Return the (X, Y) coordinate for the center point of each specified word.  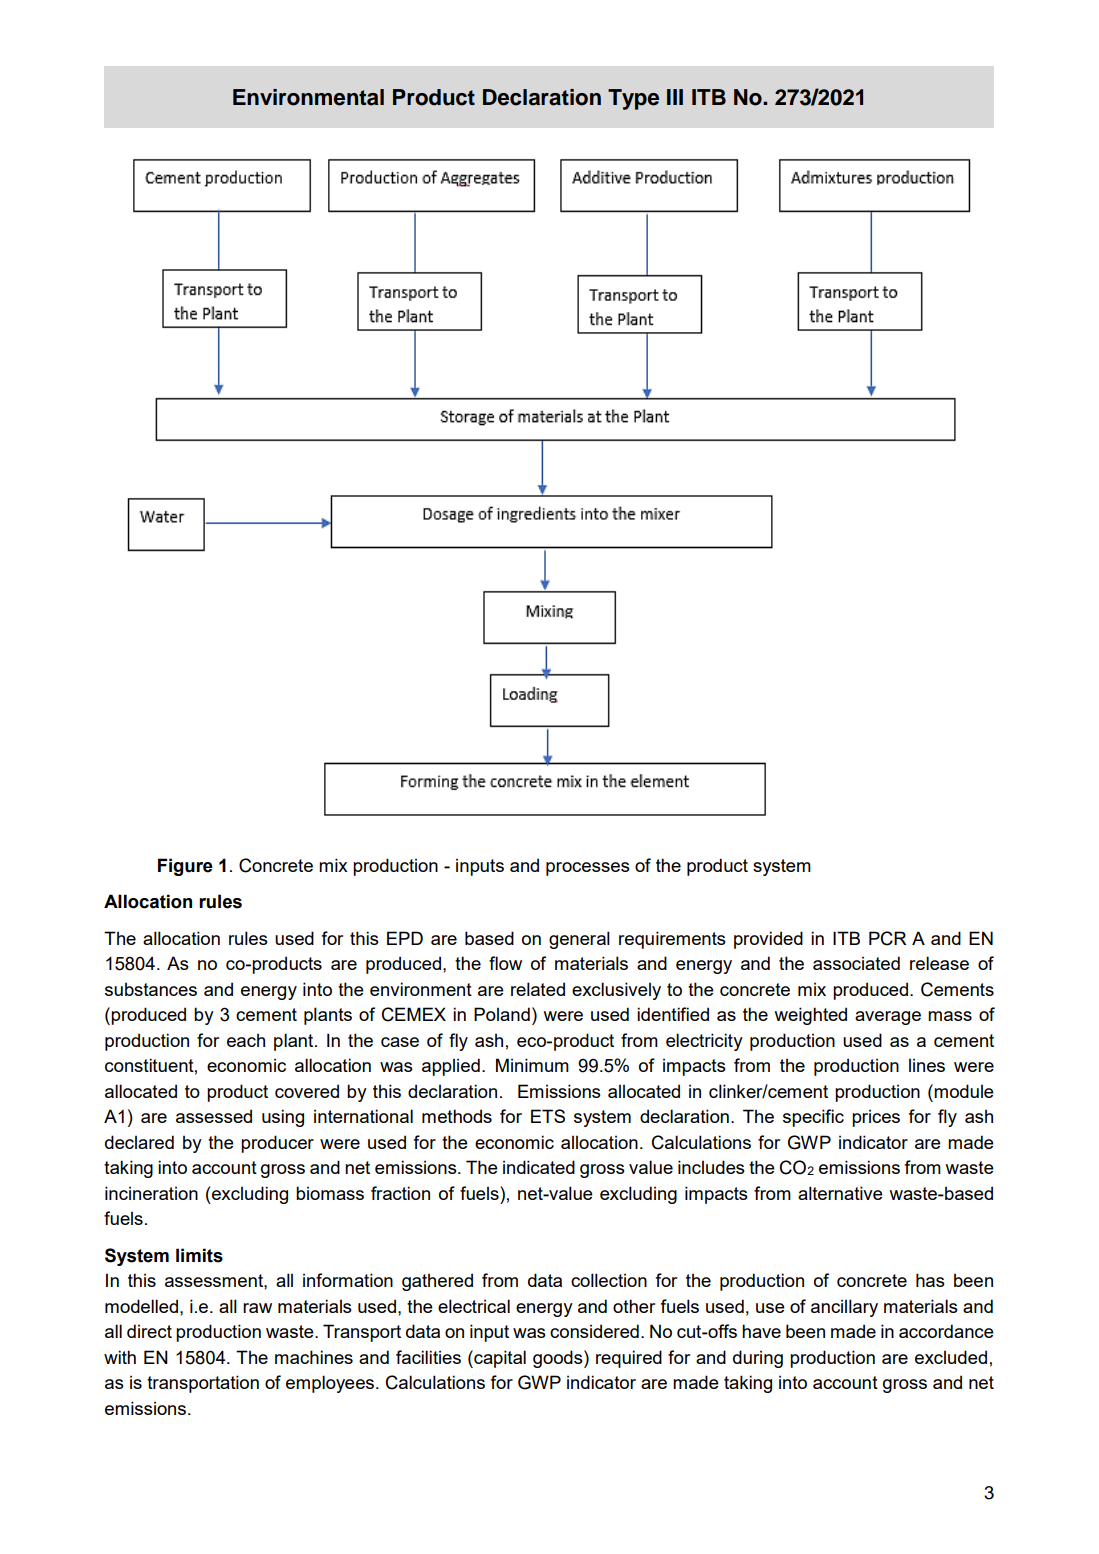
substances (151, 989)
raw (257, 1308)
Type (633, 99)
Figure (185, 867)
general (579, 940)
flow (505, 963)
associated (856, 963)
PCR (888, 938)
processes (588, 869)
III (675, 97)
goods (559, 1359)
